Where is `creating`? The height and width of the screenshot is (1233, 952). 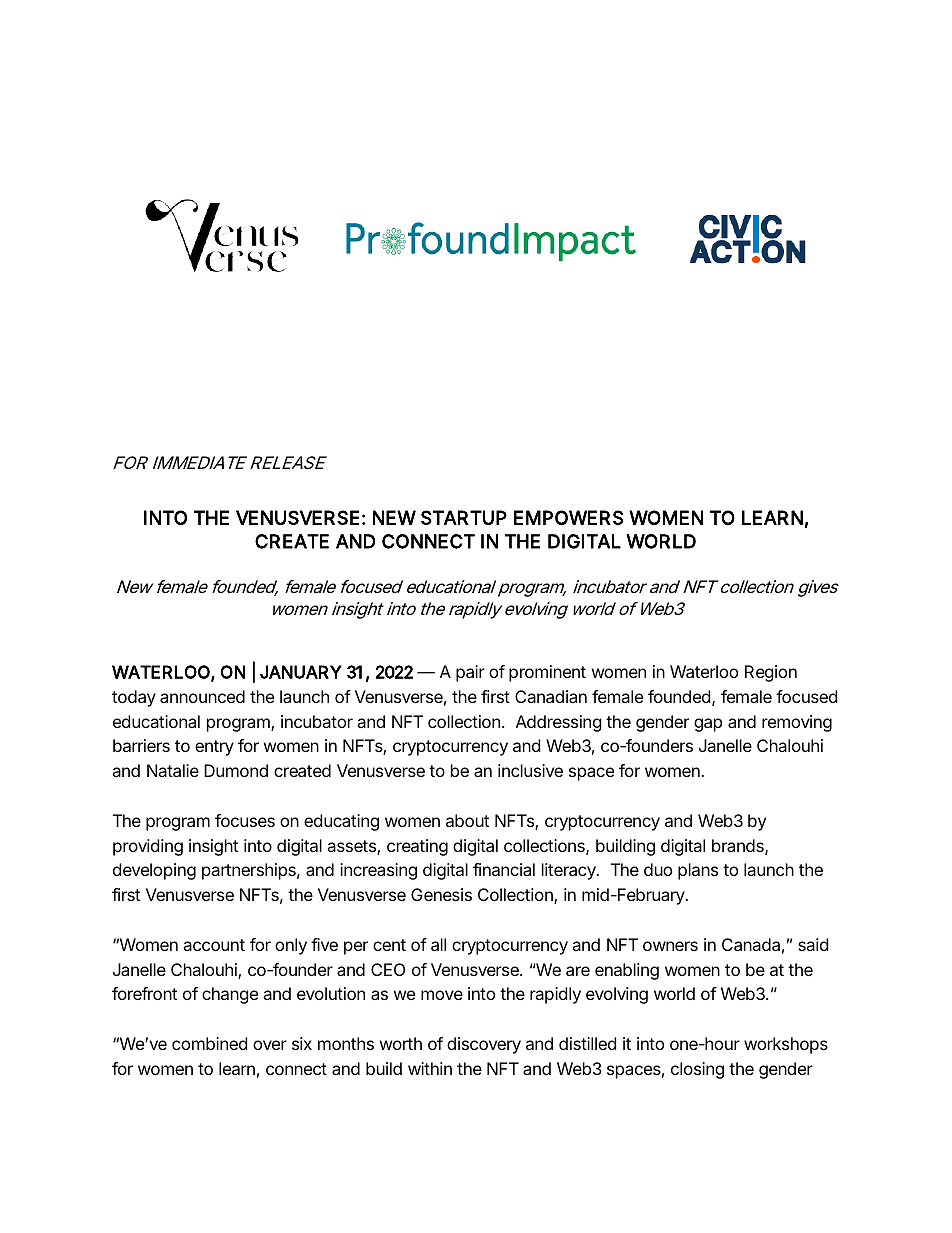
creating is located at coordinates (417, 847).
